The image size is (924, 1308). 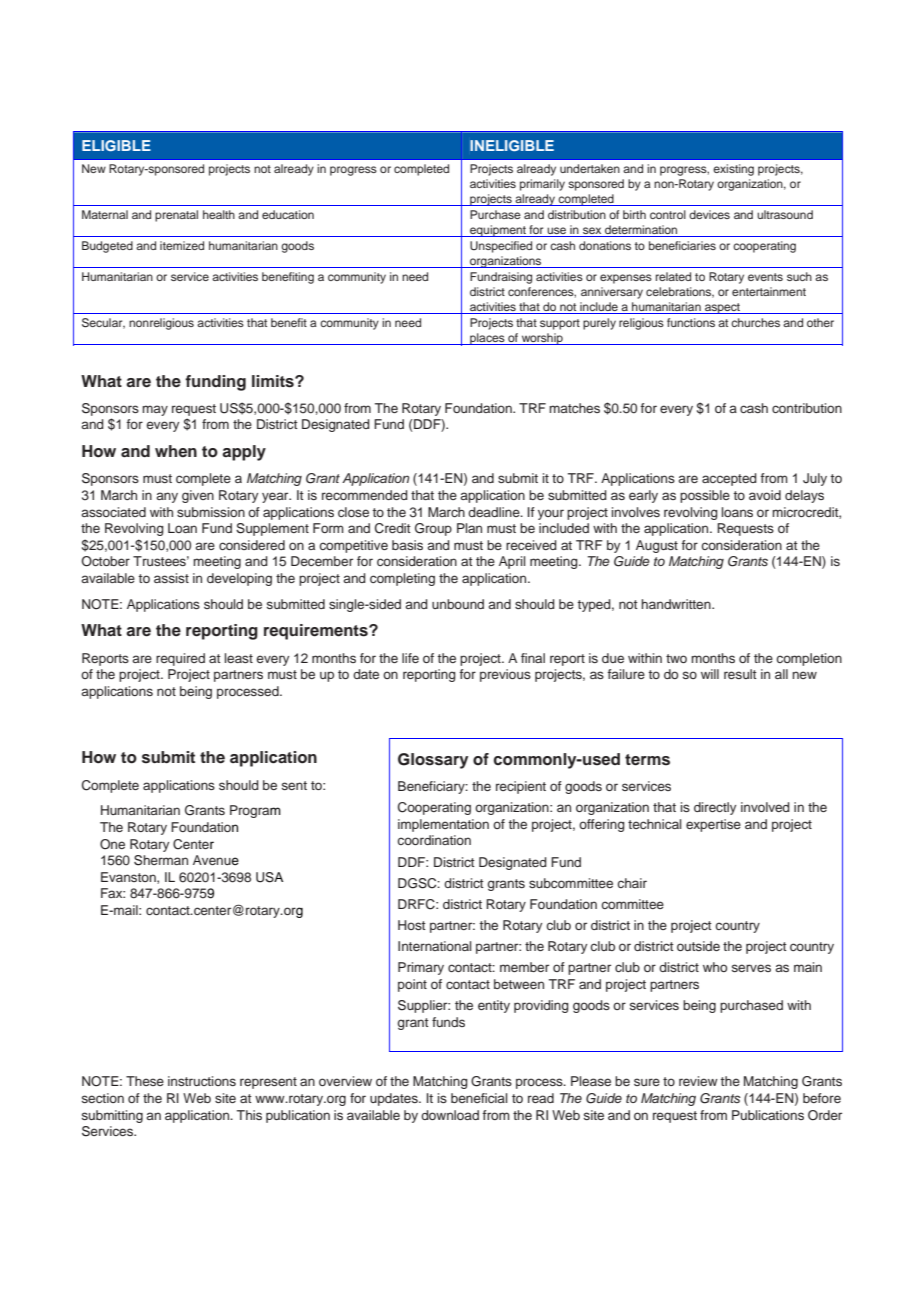 What do you see at coordinates (198, 496) in the page?
I see `given` at bounding box center [198, 496].
